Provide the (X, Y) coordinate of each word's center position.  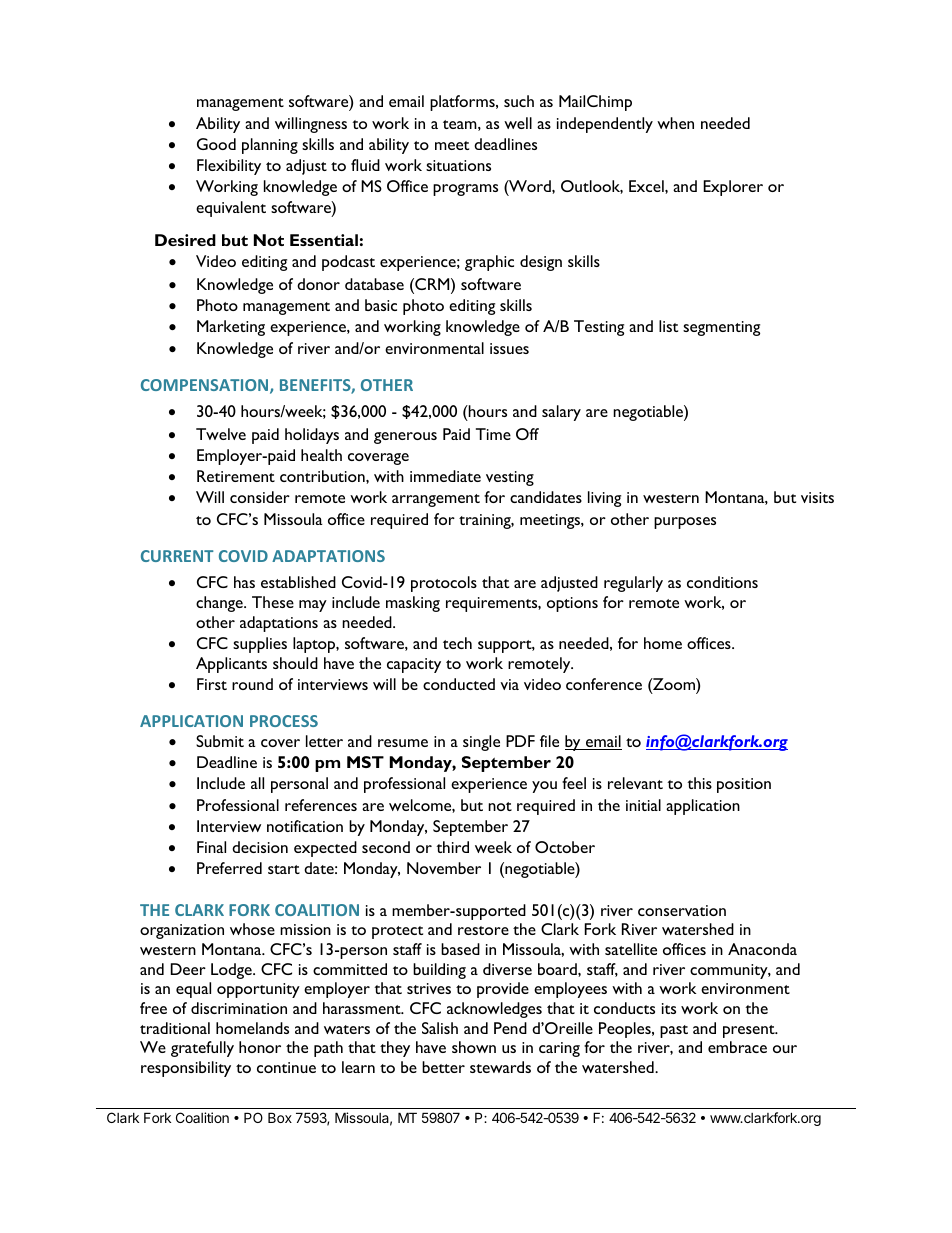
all (257, 783)
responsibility (186, 1069)
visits (817, 497)
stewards (500, 1067)
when (675, 123)
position (744, 785)
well (518, 123)
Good (216, 144)
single (481, 743)
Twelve (221, 434)
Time (493, 434)
